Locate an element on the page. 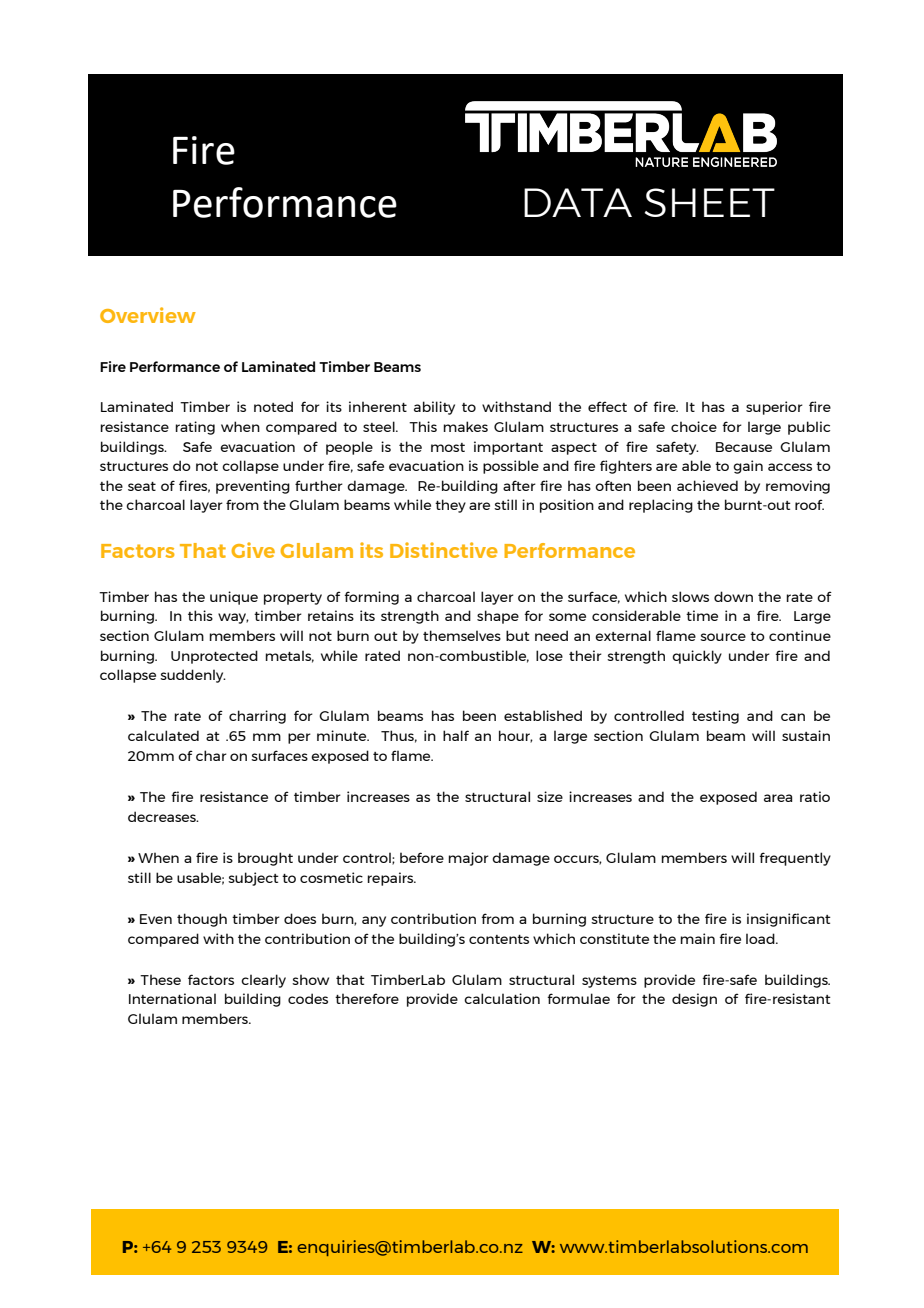 The height and width of the document is (1308, 924). Overview is located at coordinates (148, 315).
